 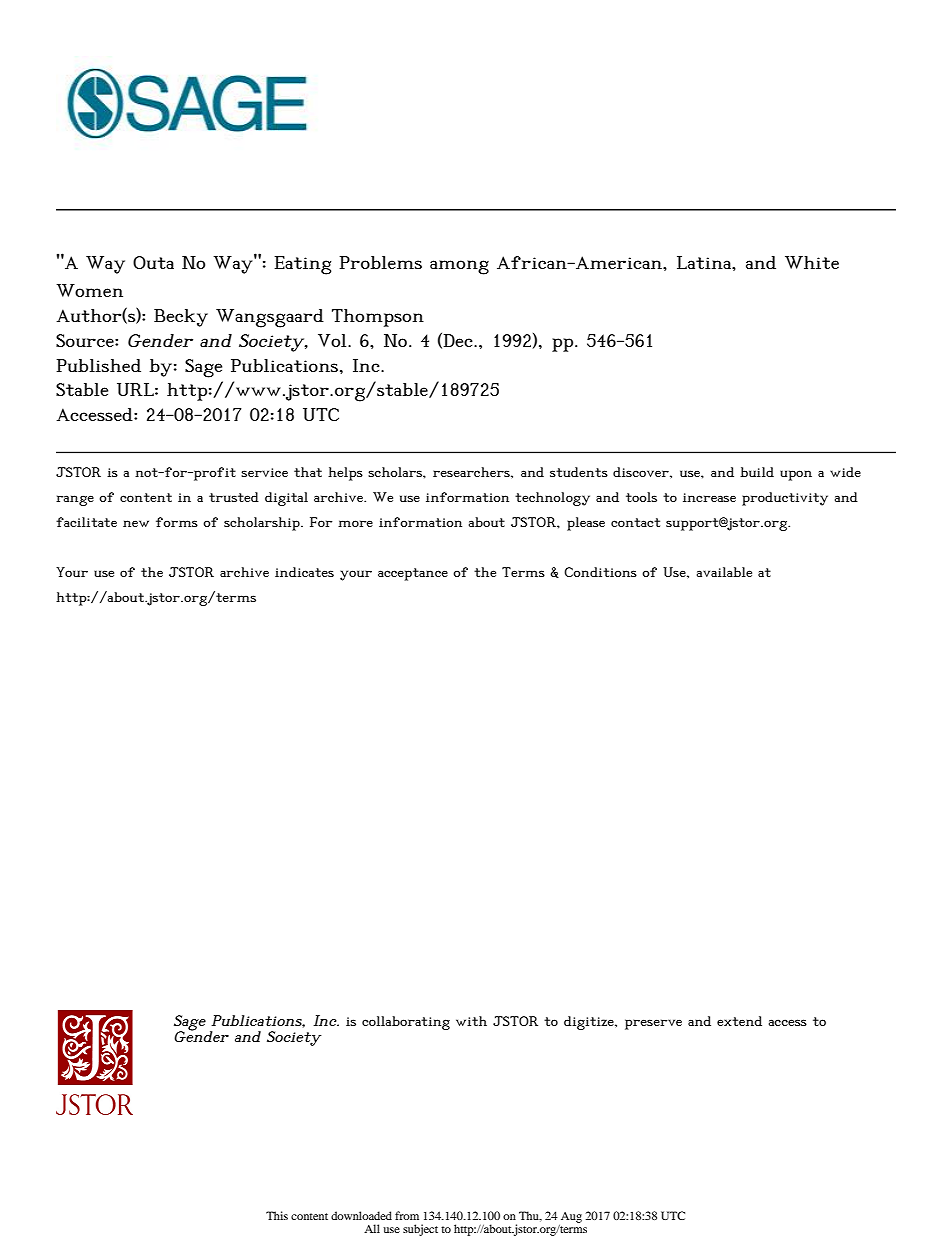 What do you see at coordinates (177, 522) in the screenshot?
I see `forms` at bounding box center [177, 522].
